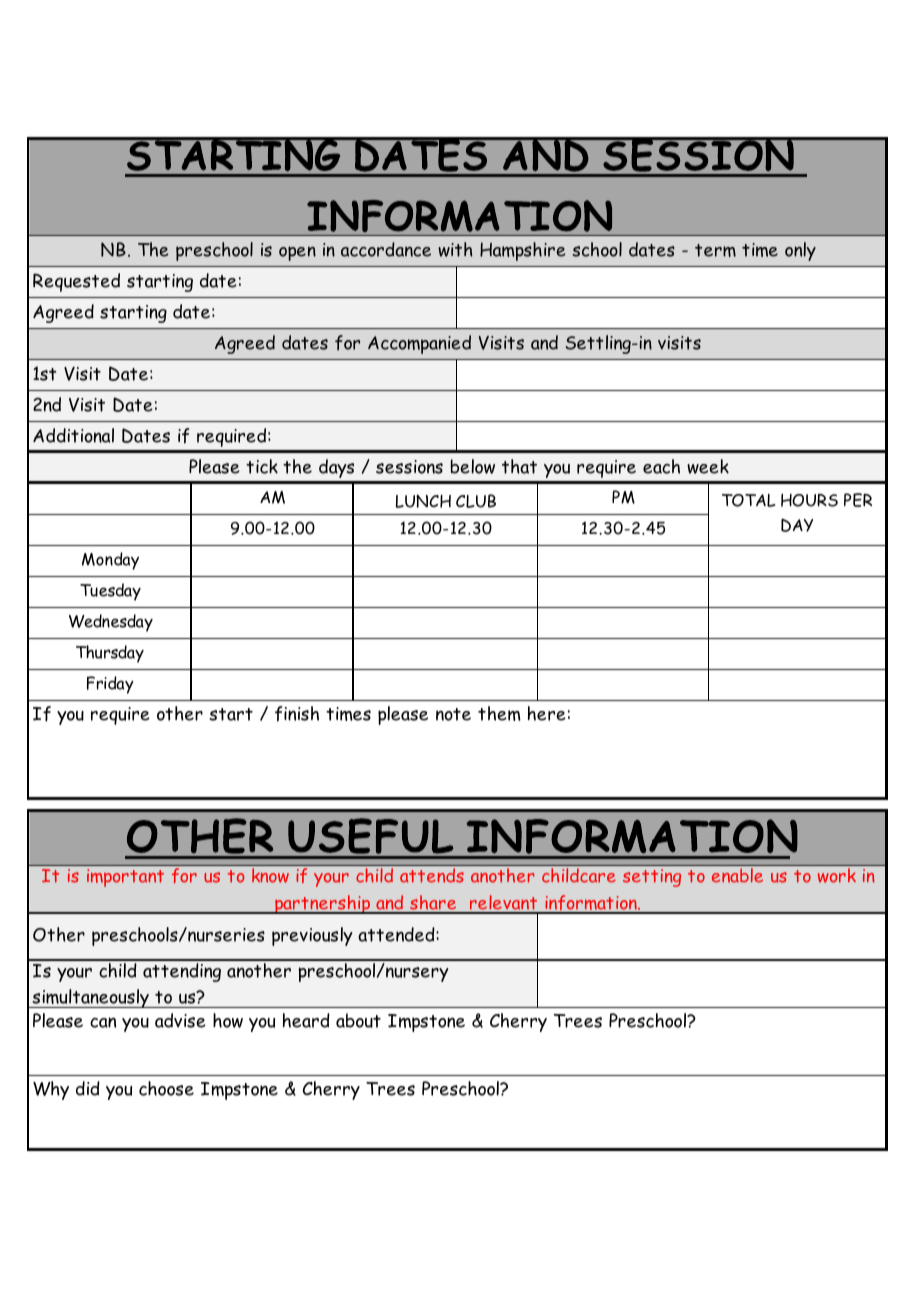 Image resolution: width=924 pixels, height=1308 pixels. I want to click on enable, so click(737, 875).
